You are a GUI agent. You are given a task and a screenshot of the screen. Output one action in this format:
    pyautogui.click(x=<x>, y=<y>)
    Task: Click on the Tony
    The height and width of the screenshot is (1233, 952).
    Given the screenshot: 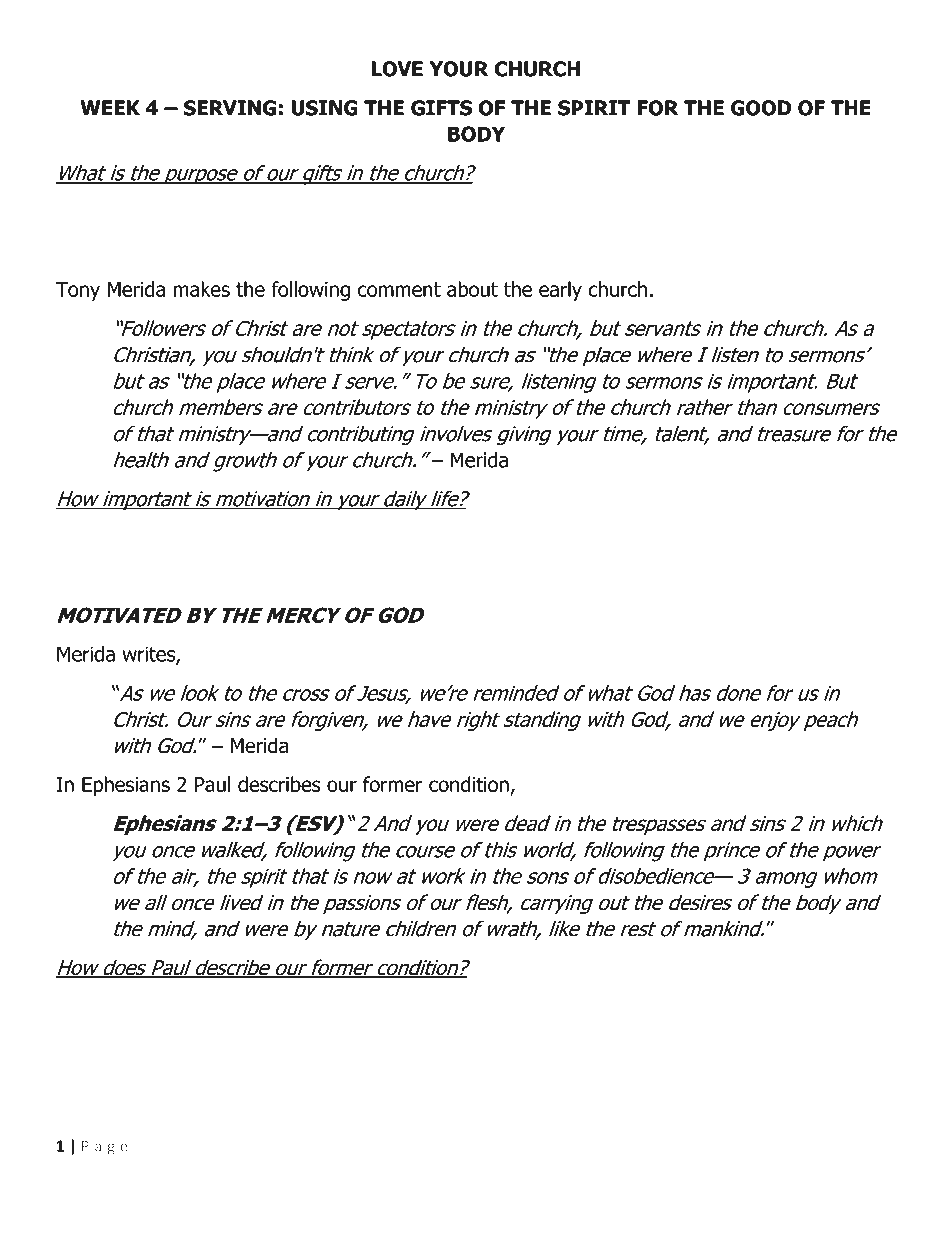 What is the action you would take?
    pyautogui.click(x=78, y=291)
